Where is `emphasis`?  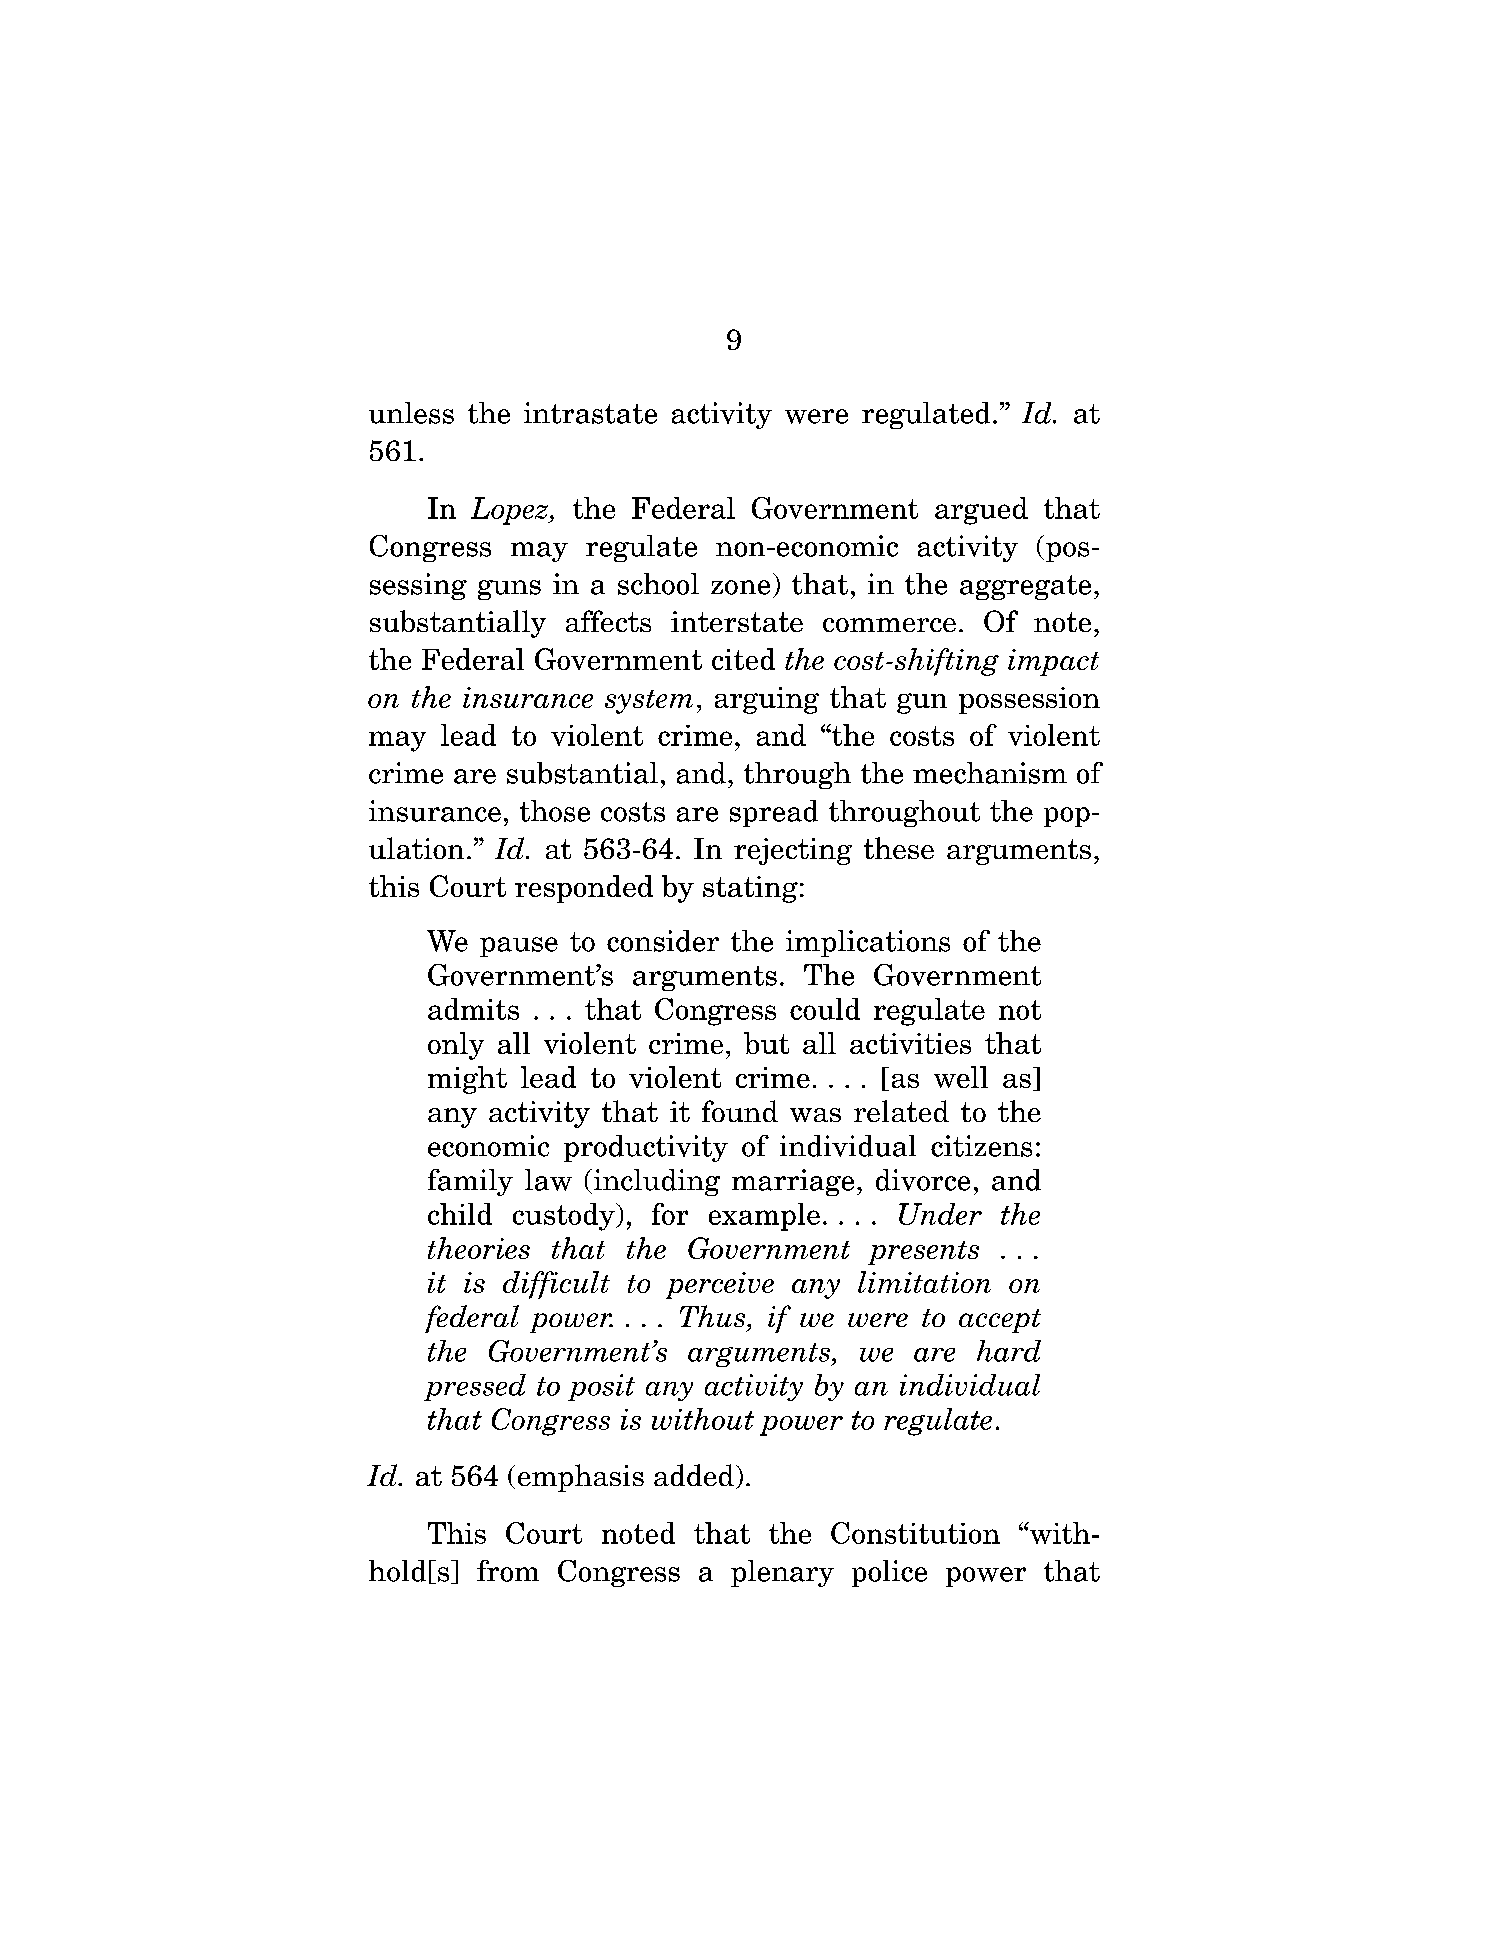 emphasis is located at coordinates (581, 1478).
